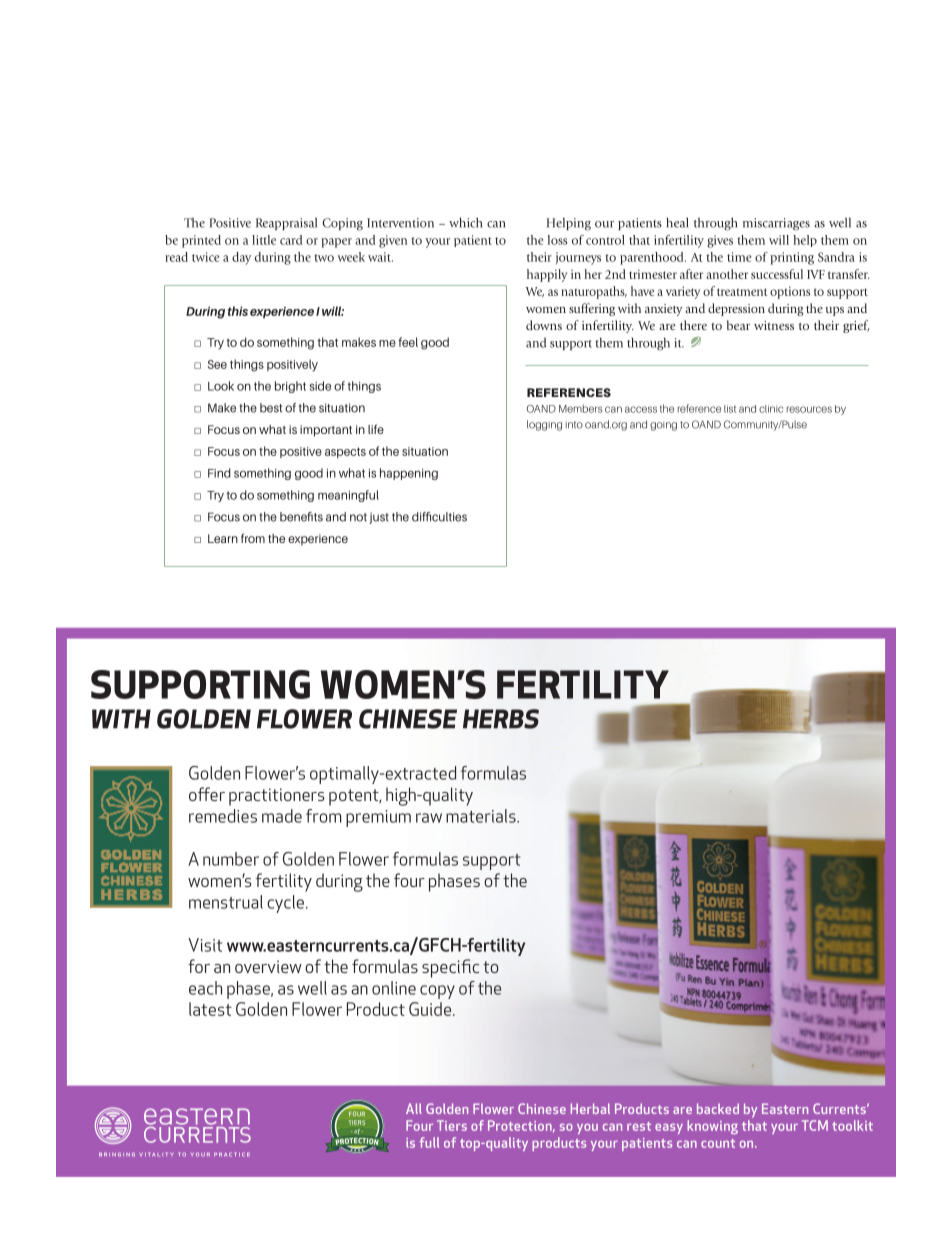  I want to click on logging, so click(544, 425).
